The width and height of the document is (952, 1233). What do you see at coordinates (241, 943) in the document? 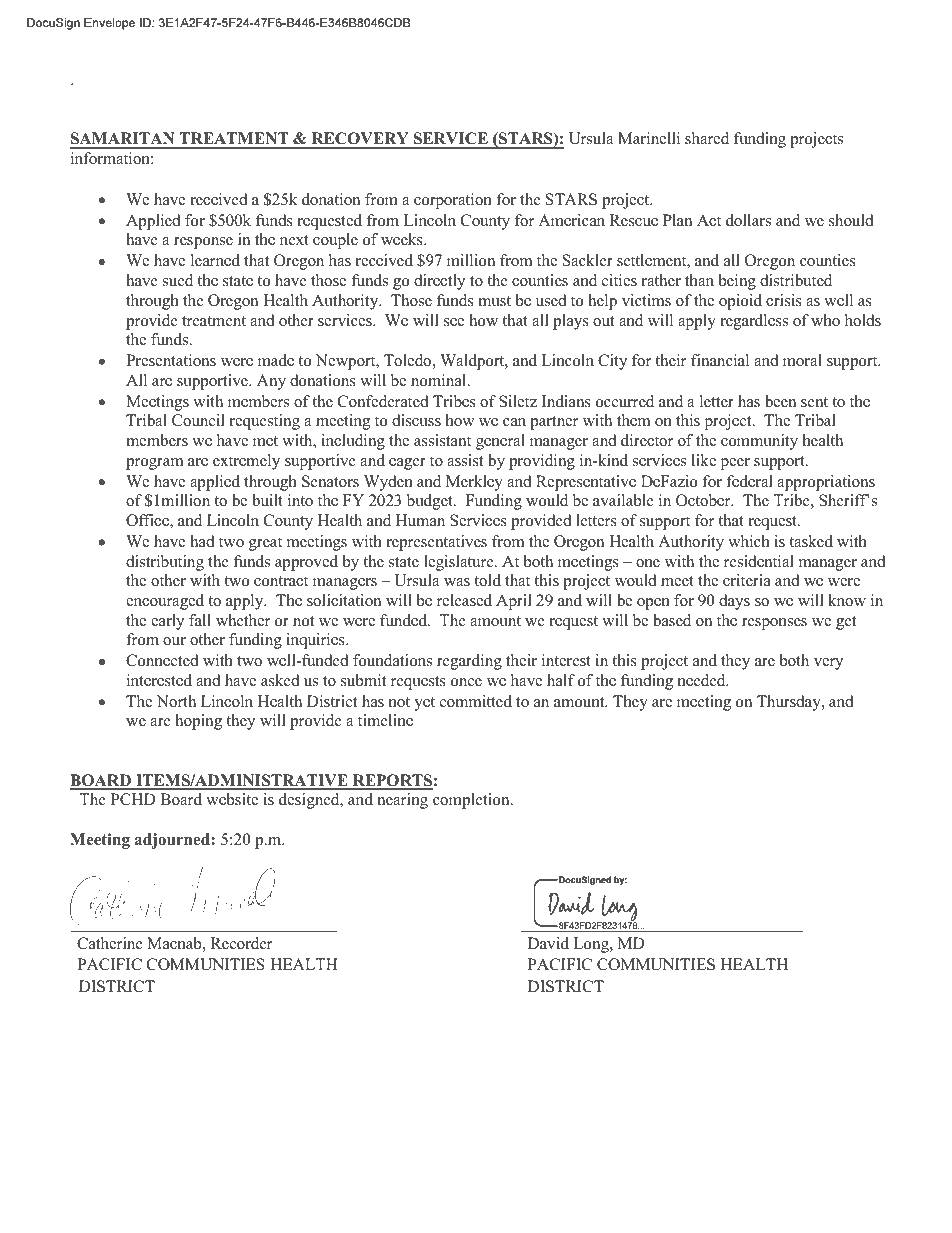
I see `Recorder` at bounding box center [241, 943].
